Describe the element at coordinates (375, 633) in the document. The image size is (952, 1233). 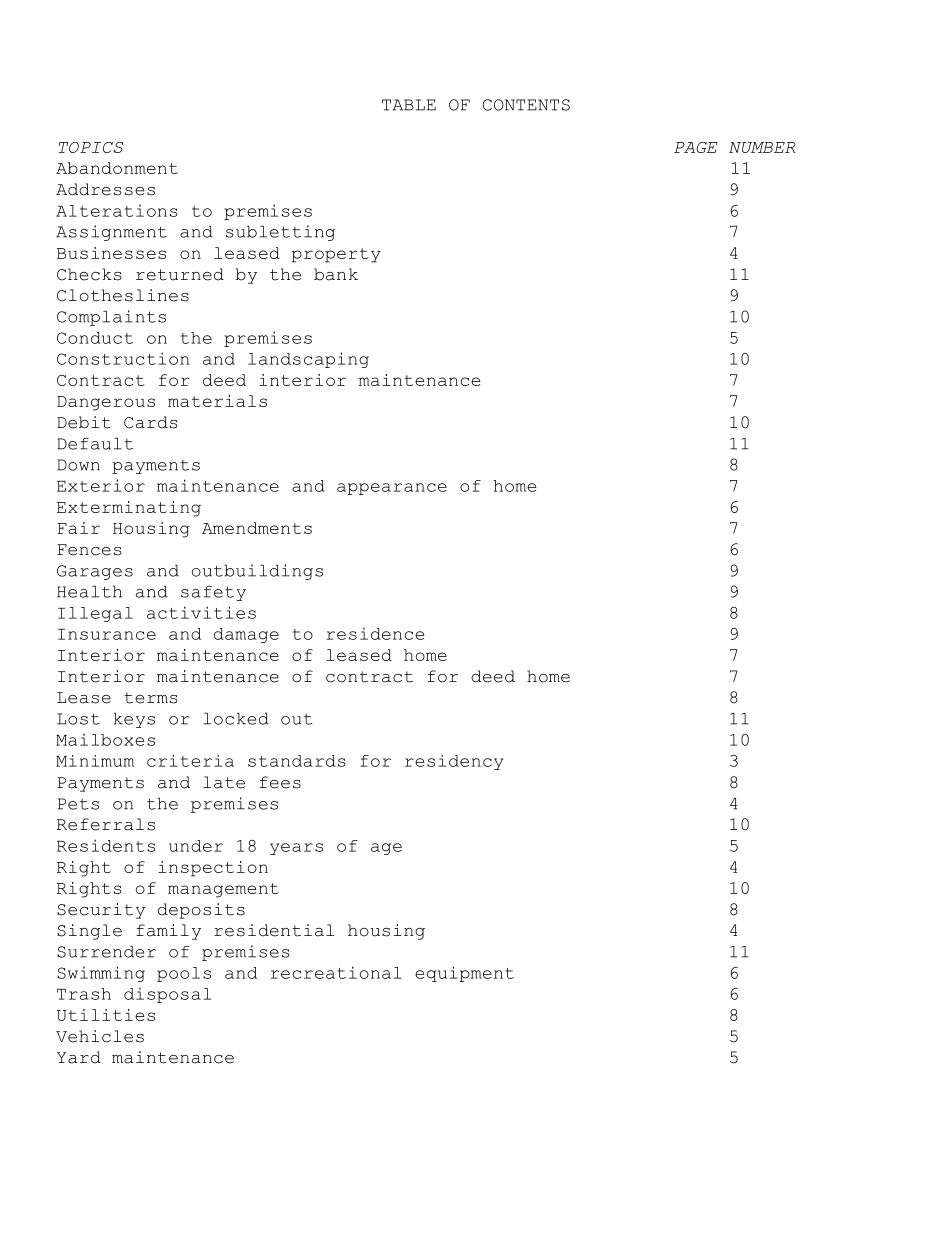
I see `residence` at that location.
